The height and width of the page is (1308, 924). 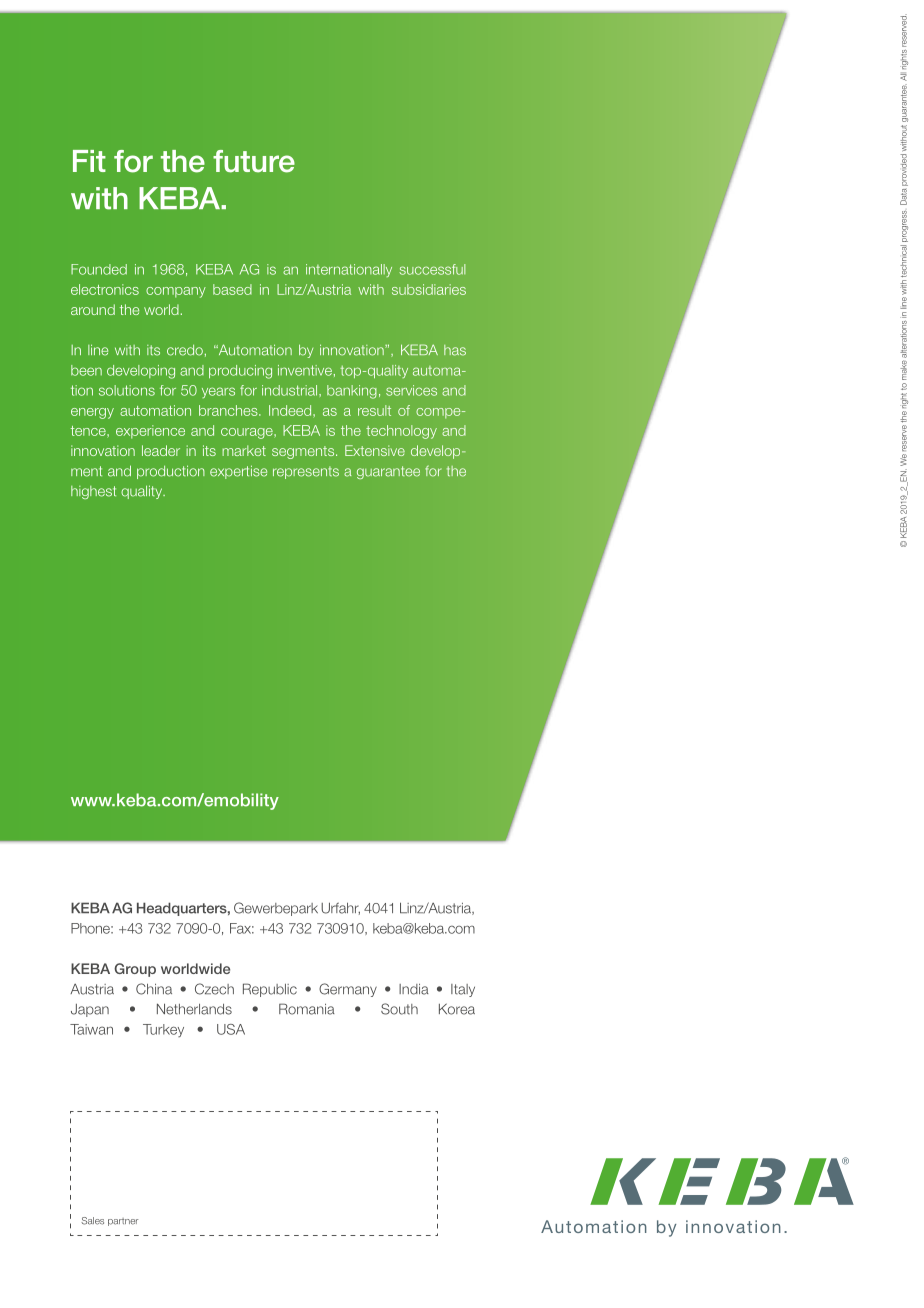 What do you see at coordinates (432, 269) in the page?
I see `successful` at bounding box center [432, 269].
